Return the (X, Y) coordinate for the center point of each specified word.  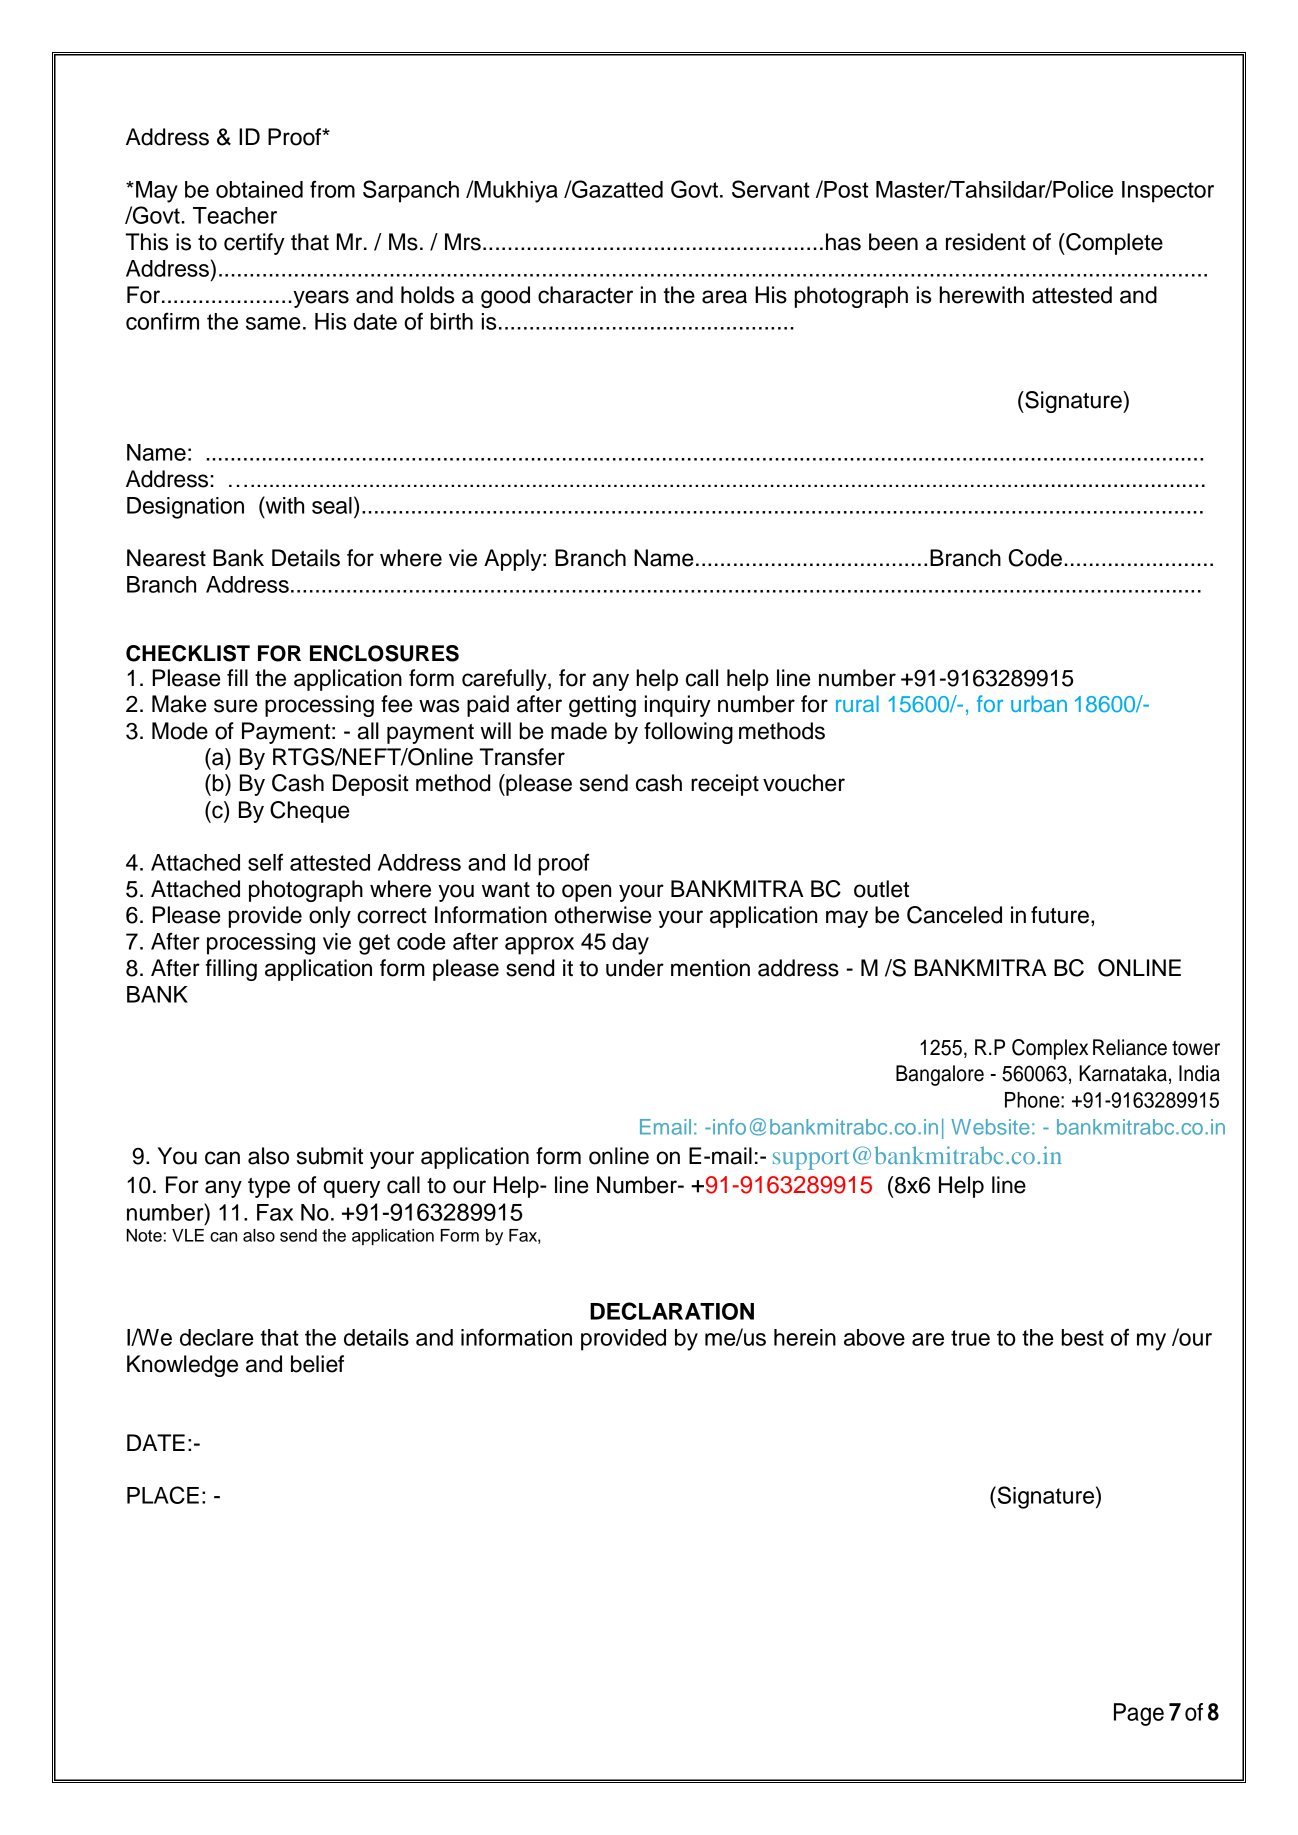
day (630, 944)
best (1083, 1337)
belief (317, 1364)
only (330, 917)
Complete (1113, 244)
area (724, 297)
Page (1139, 1714)
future (1060, 915)
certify (254, 244)
